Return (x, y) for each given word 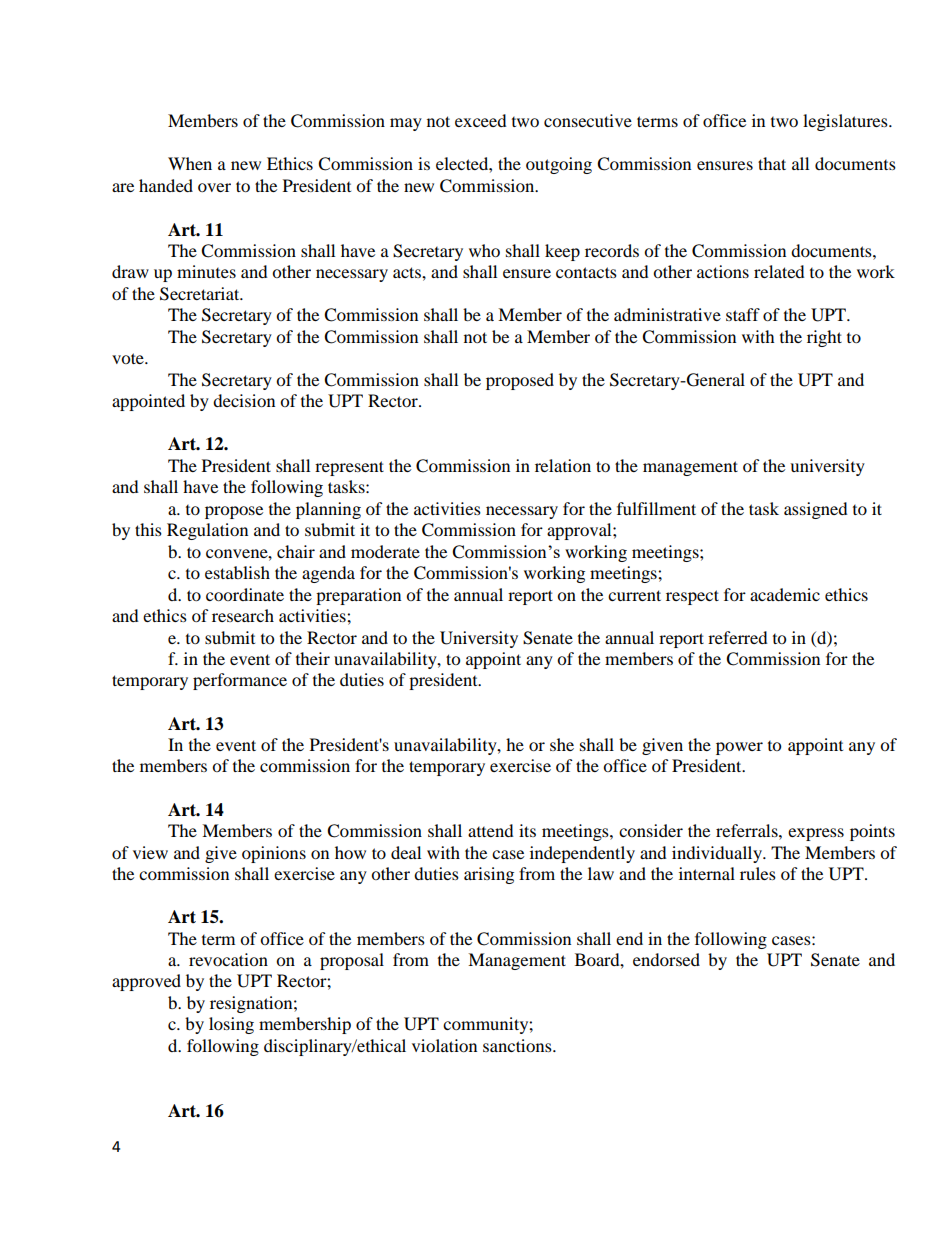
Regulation (207, 531)
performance (240, 681)
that (772, 163)
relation (563, 465)
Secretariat (201, 294)
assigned (816, 510)
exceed (481, 120)
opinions (274, 854)
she (562, 744)
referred (738, 637)
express (816, 834)
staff (743, 314)
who (484, 250)
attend (491, 830)
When (190, 163)
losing (231, 1025)
